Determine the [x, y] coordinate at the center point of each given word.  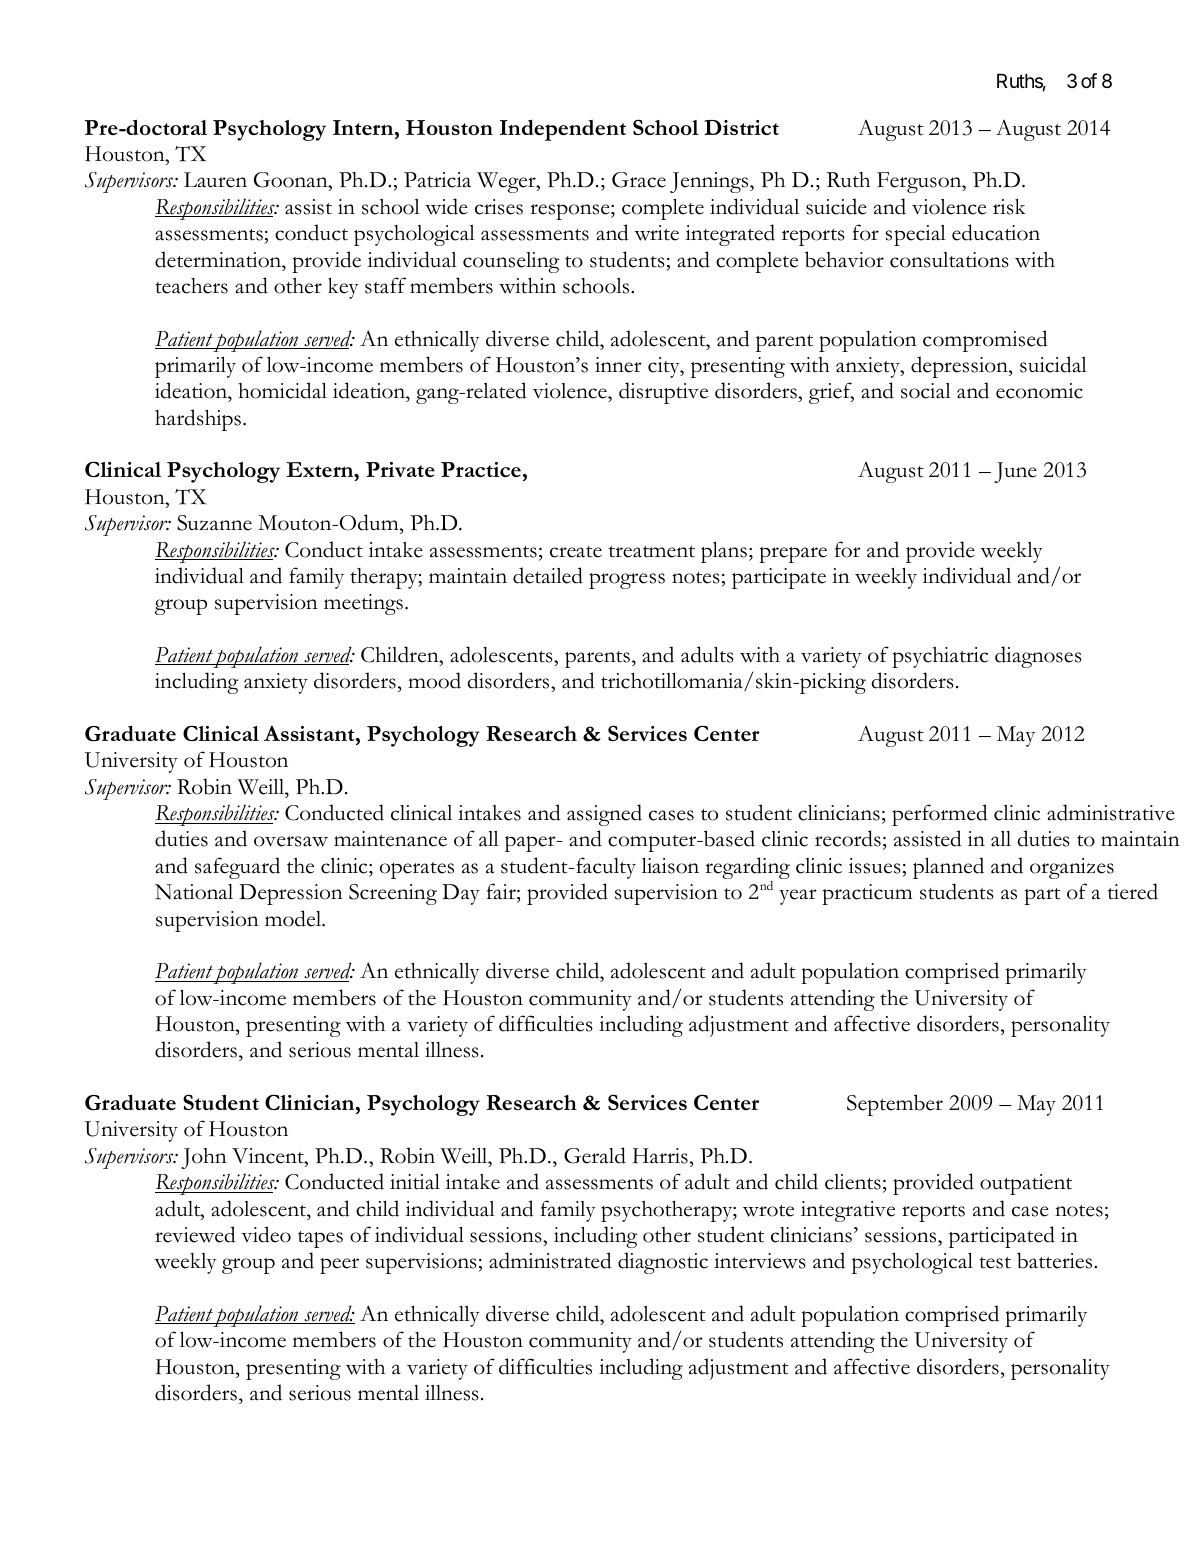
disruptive [663, 393]
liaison [670, 866]
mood [434, 680]
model [294, 918]
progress [627, 581]
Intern [364, 127]
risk [1009, 206]
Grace [639, 180]
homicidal [282, 390]
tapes [320, 1239]
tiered [1133, 891]
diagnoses [1038, 657]
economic [1039, 391]
